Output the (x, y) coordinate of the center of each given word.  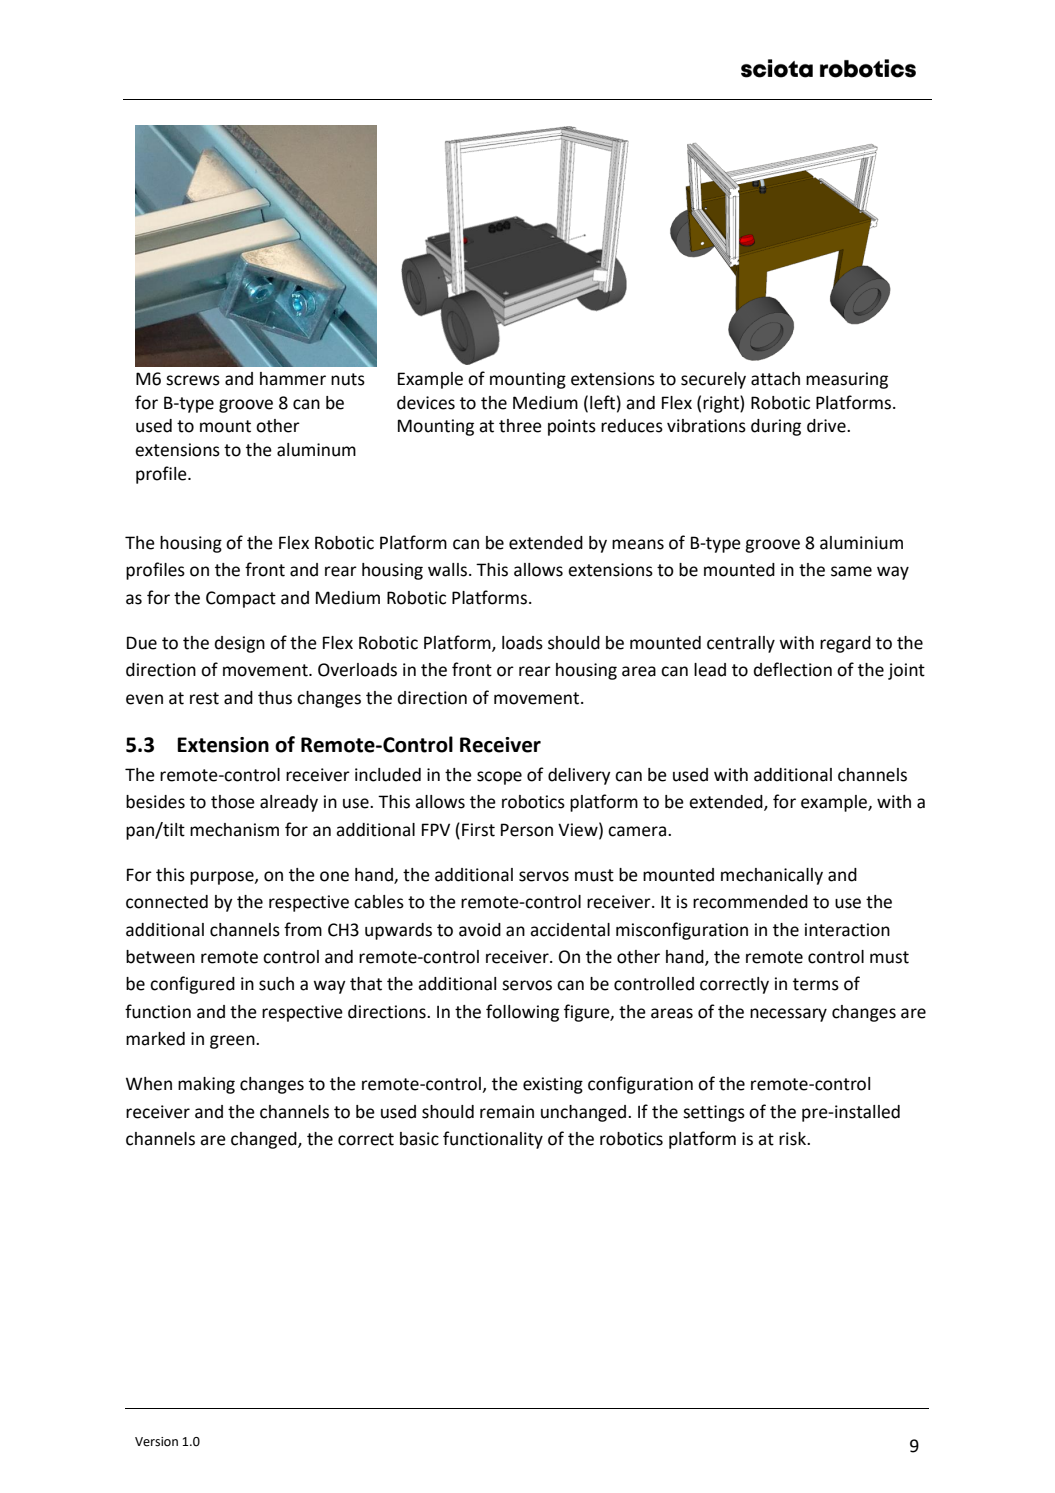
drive (827, 426)
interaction (847, 930)
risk (793, 1139)
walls (449, 570)
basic (419, 1139)
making (206, 1085)
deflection (793, 669)
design (240, 644)
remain (507, 1112)
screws (193, 380)
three (520, 426)
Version (156, 1442)
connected (167, 902)
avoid (480, 930)
